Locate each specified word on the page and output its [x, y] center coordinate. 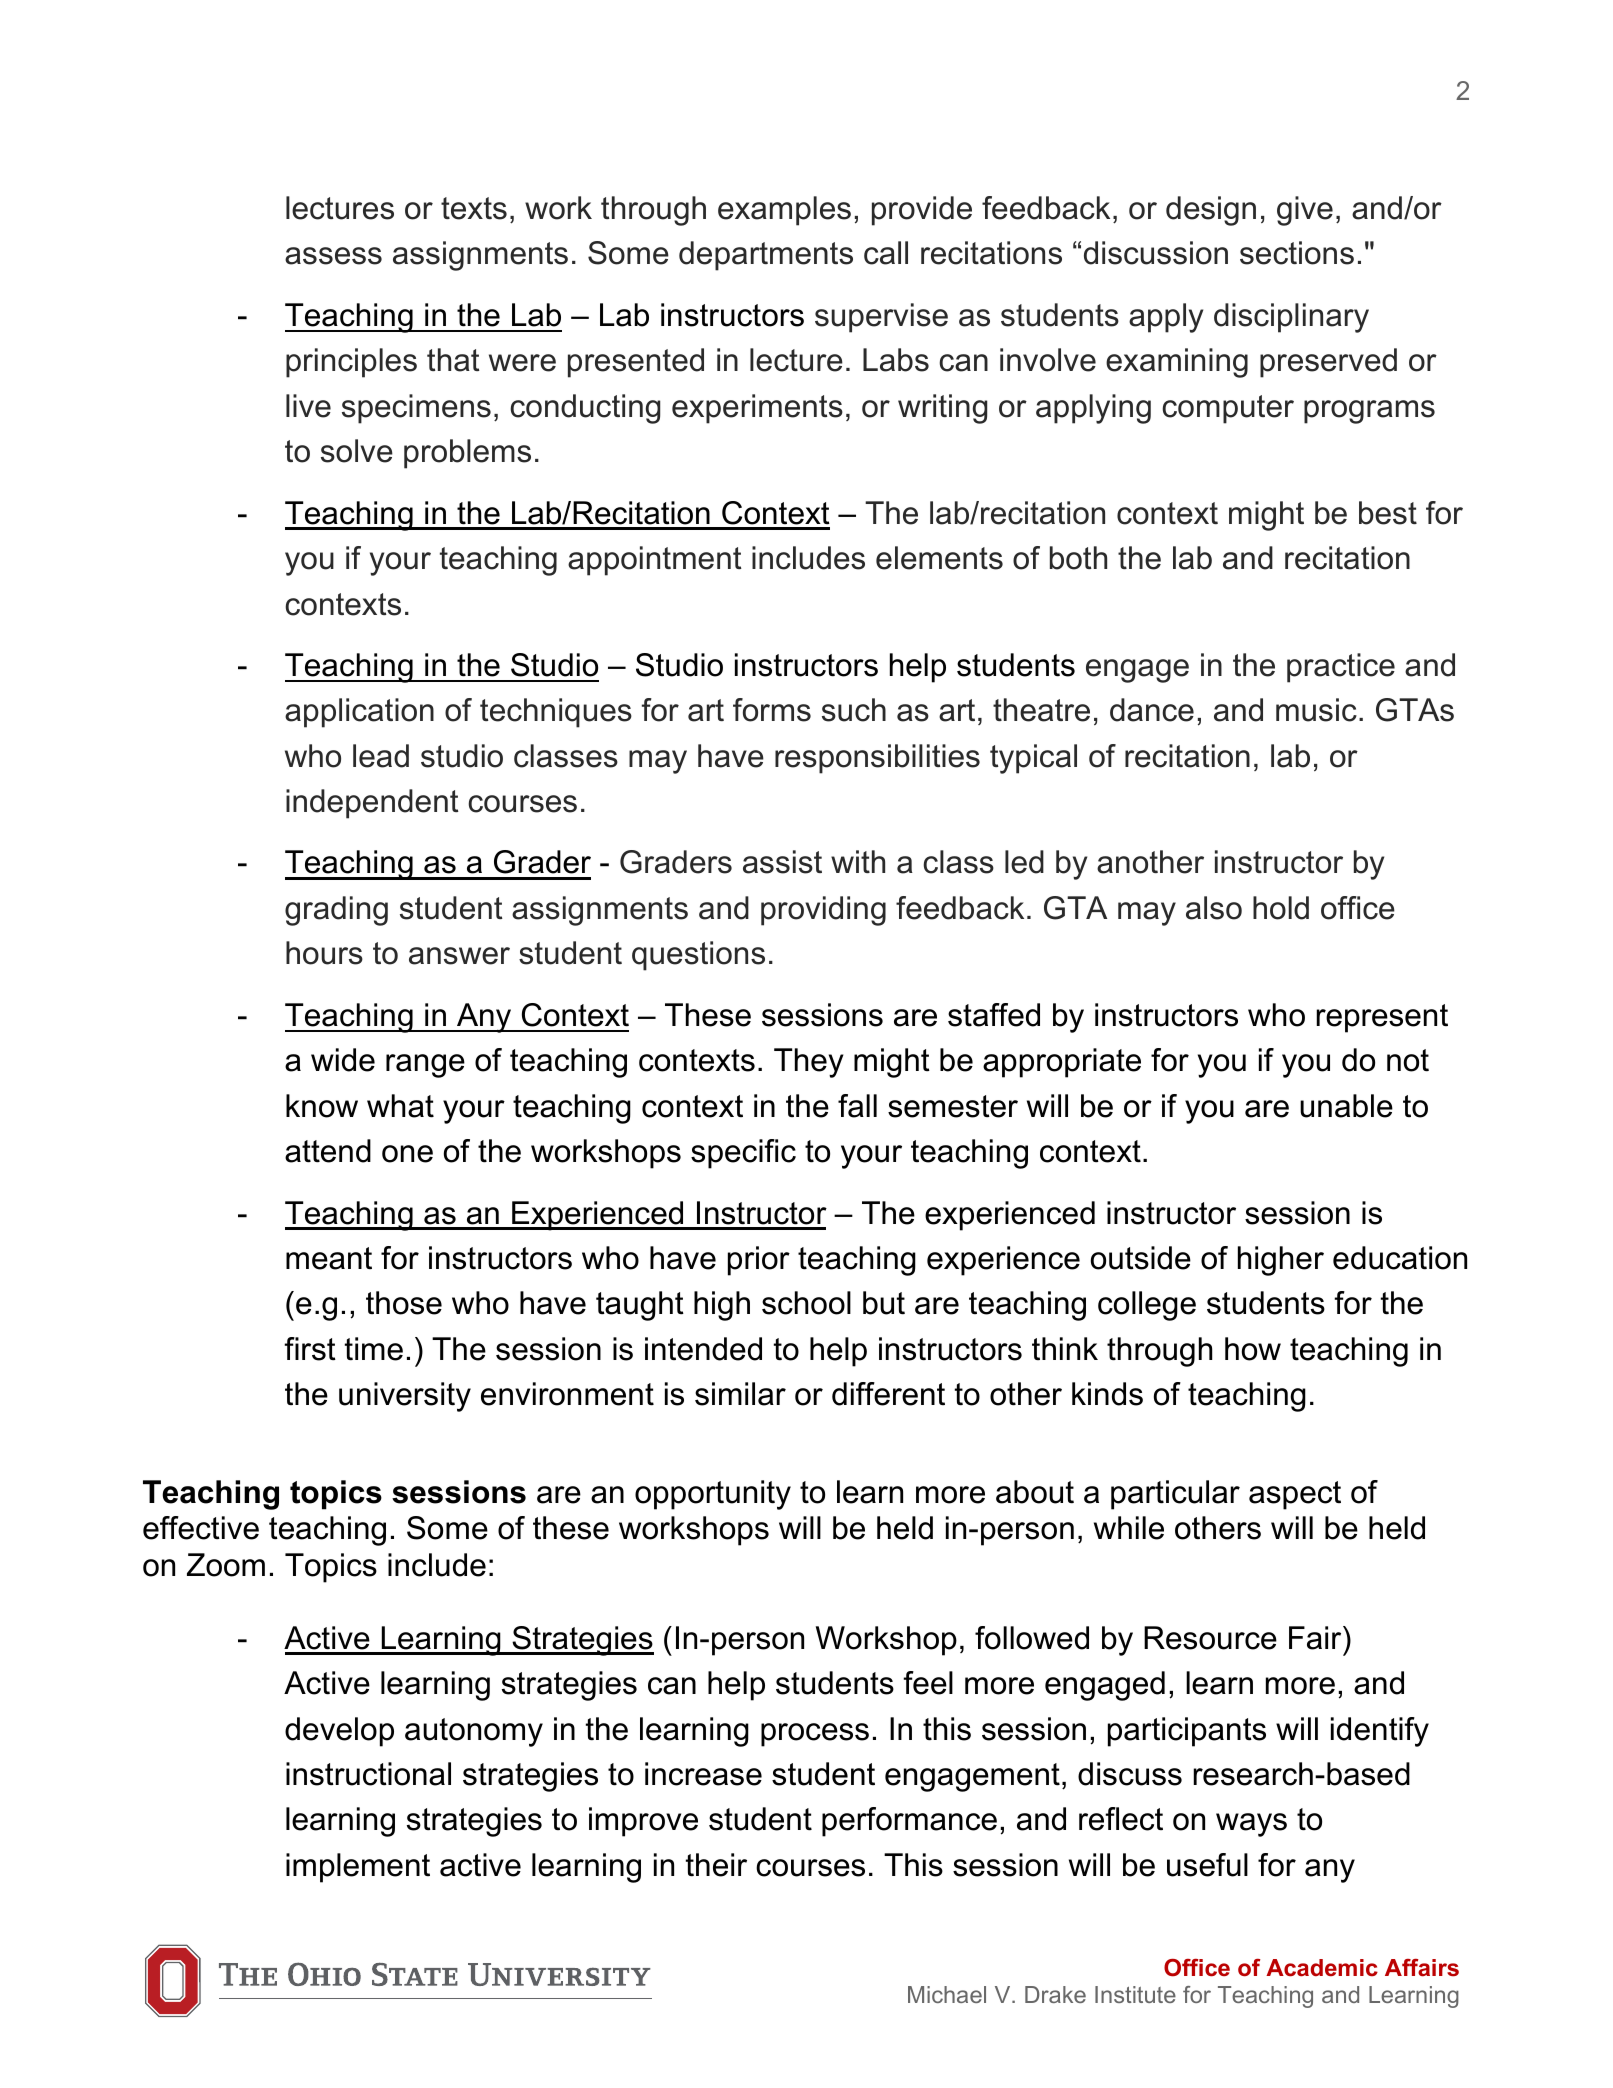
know [322, 1106]
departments [766, 256]
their [716, 1865]
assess [333, 256]
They [809, 1063]
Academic [1322, 1968]
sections [1297, 253]
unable [1346, 1106]
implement [358, 1868]
